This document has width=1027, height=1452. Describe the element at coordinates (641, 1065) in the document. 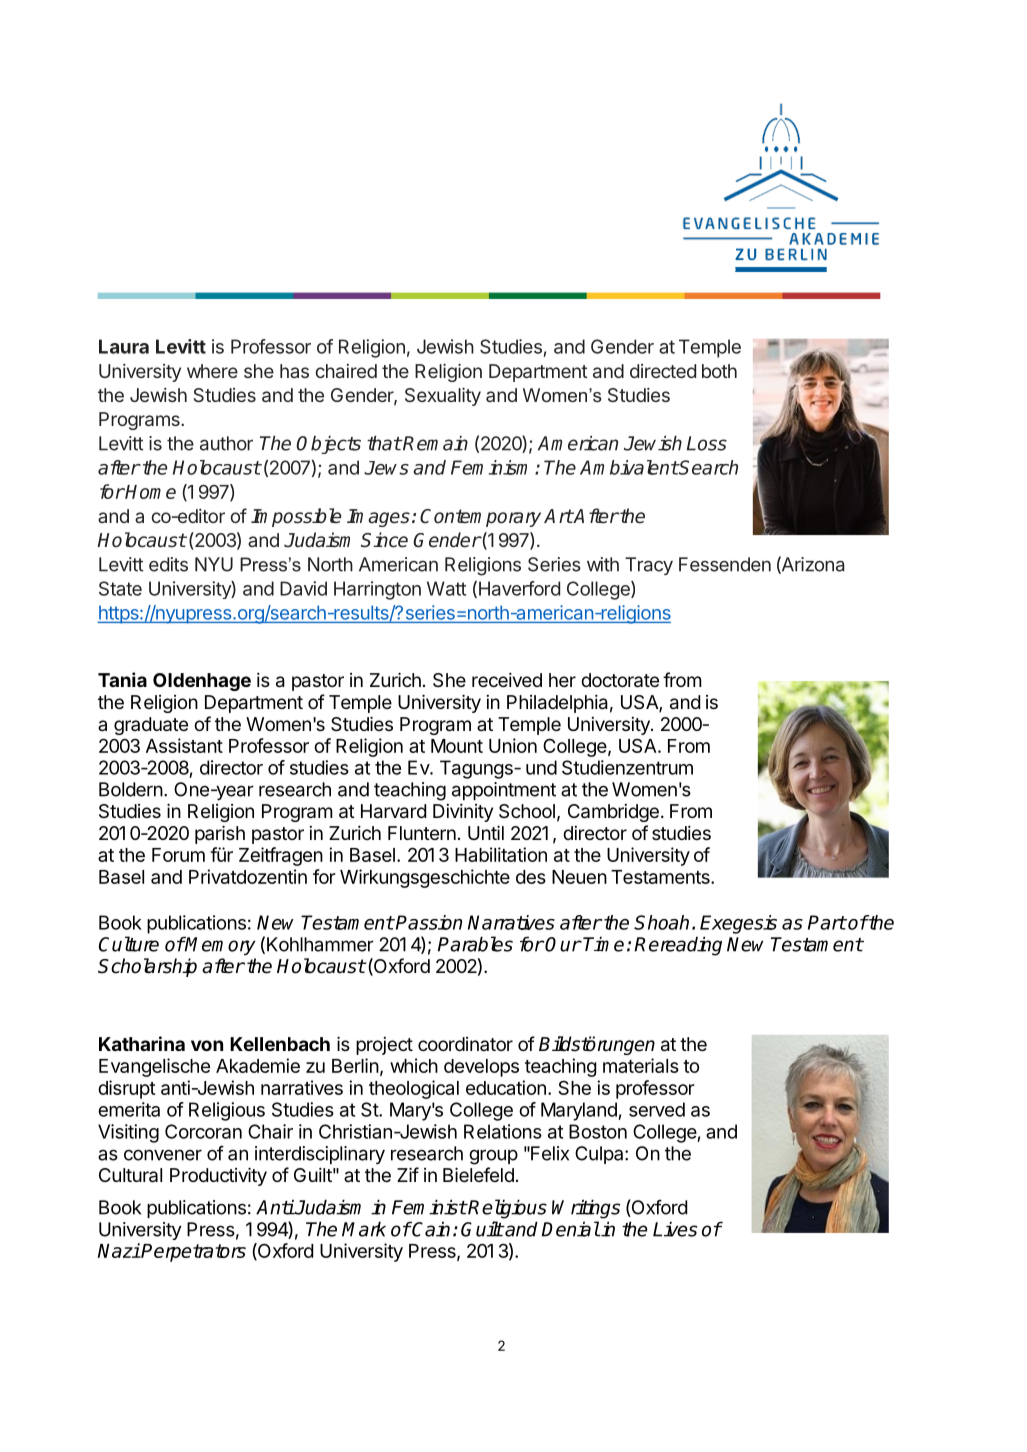

I see `materials` at that location.
